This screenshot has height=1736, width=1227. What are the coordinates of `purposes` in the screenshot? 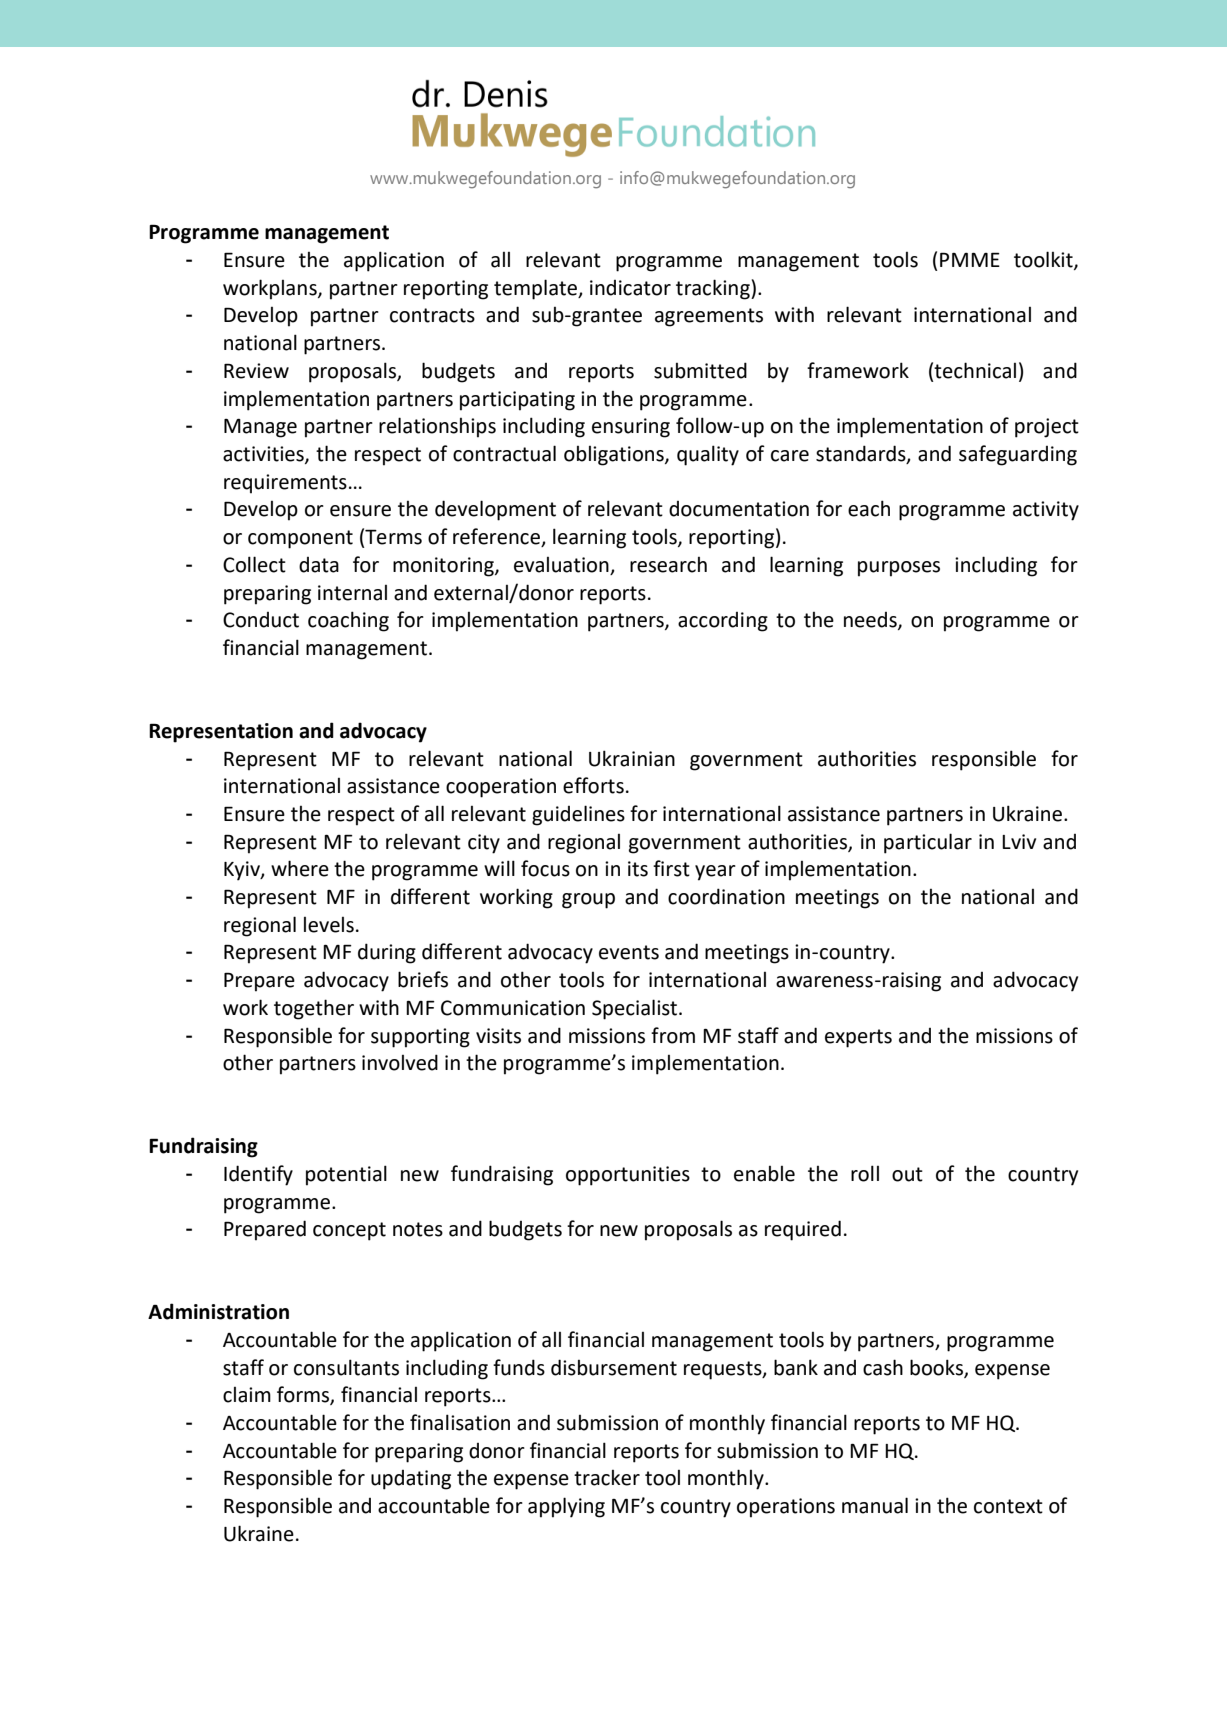 It's located at (899, 569).
